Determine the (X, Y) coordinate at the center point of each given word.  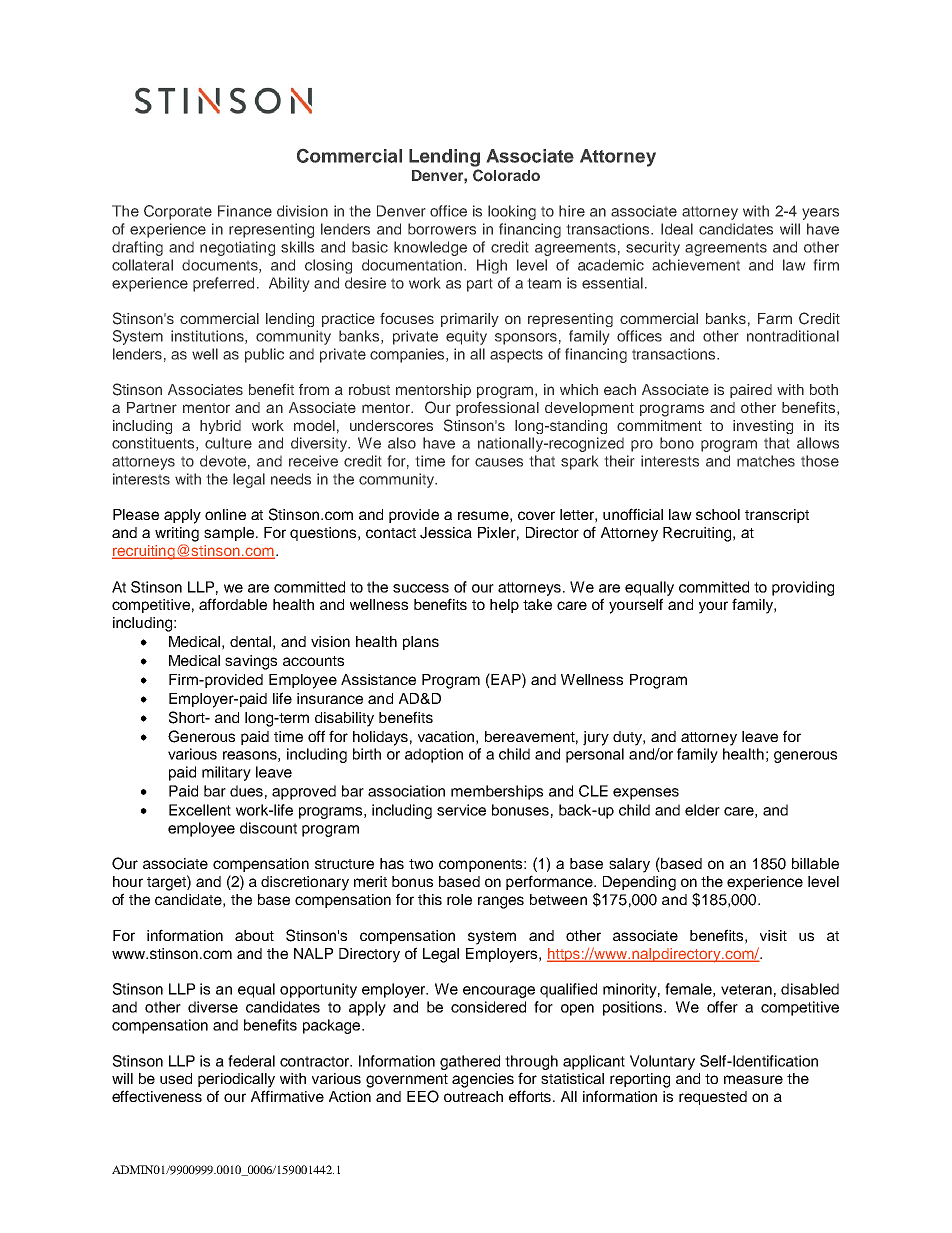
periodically (236, 1080)
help (504, 606)
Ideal (677, 229)
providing (803, 588)
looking (512, 212)
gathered (470, 1062)
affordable (233, 604)
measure (753, 1079)
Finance (245, 211)
